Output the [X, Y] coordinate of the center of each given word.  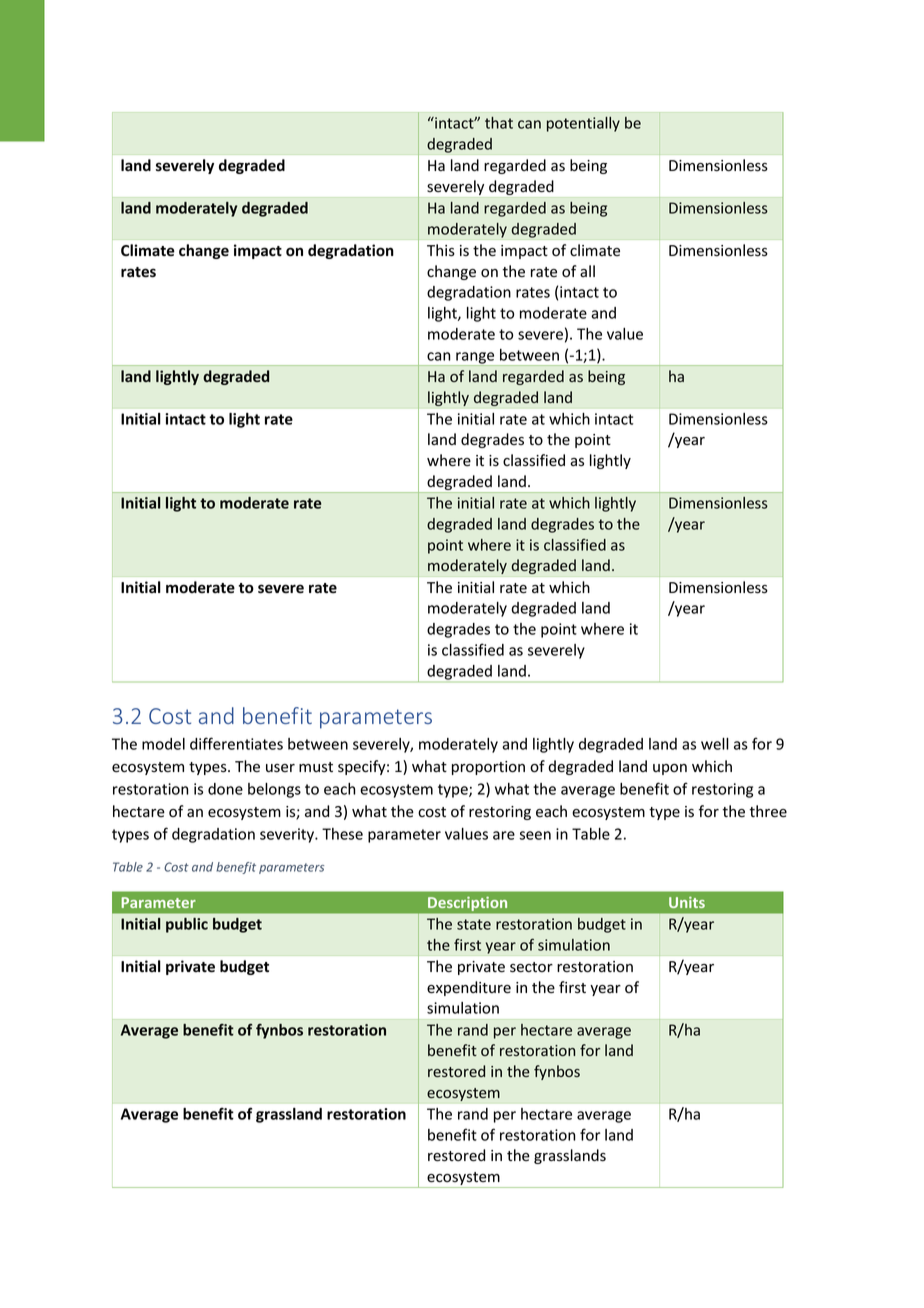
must [316, 767]
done [225, 789]
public [187, 925]
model [163, 744]
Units [687, 902]
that [499, 123]
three [768, 811]
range [475, 359]
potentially [583, 124]
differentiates [236, 743]
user [280, 768]
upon [670, 769]
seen [535, 835]
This [441, 250]
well [715, 744]
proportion [488, 768]
